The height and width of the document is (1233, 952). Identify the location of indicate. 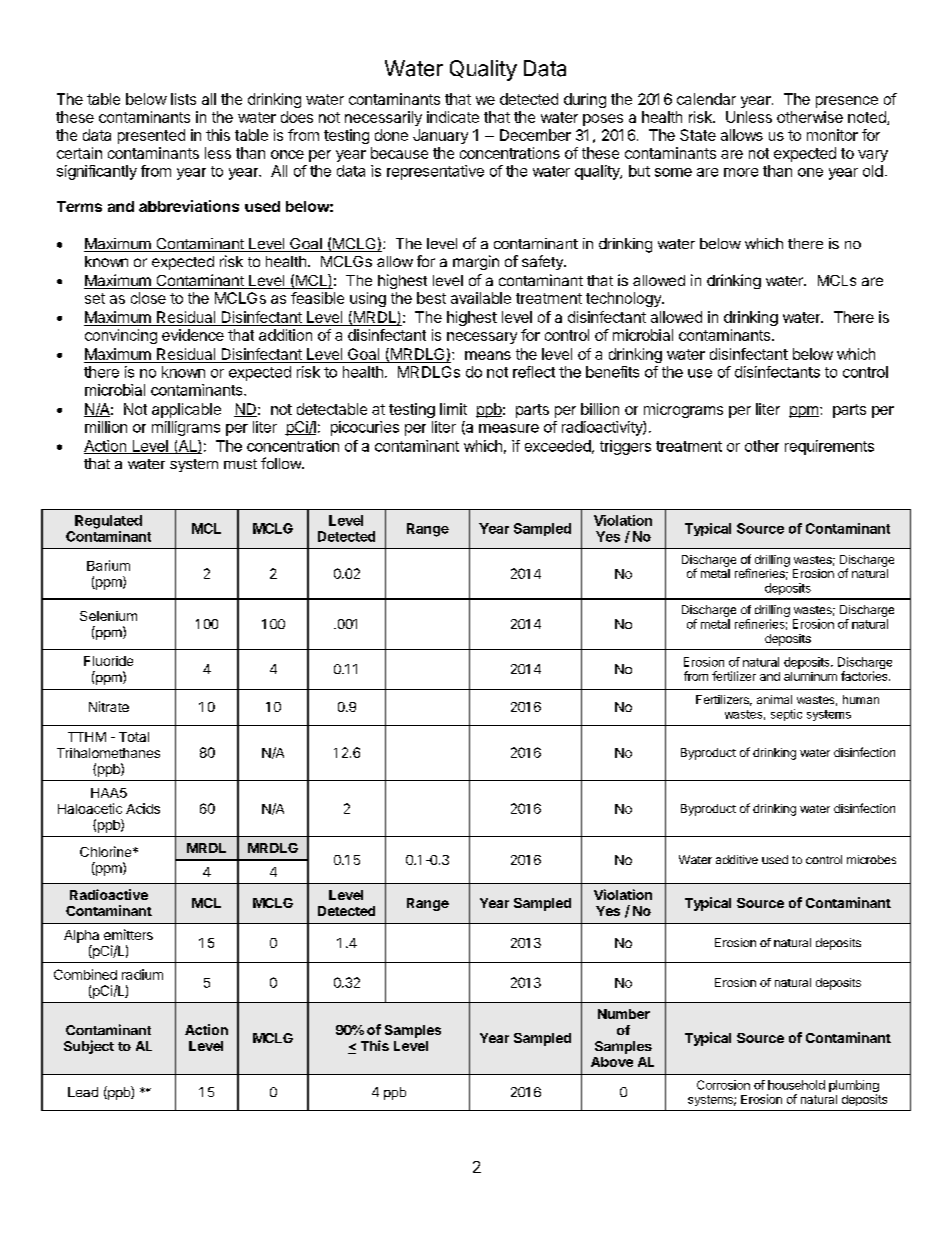
(453, 117).
